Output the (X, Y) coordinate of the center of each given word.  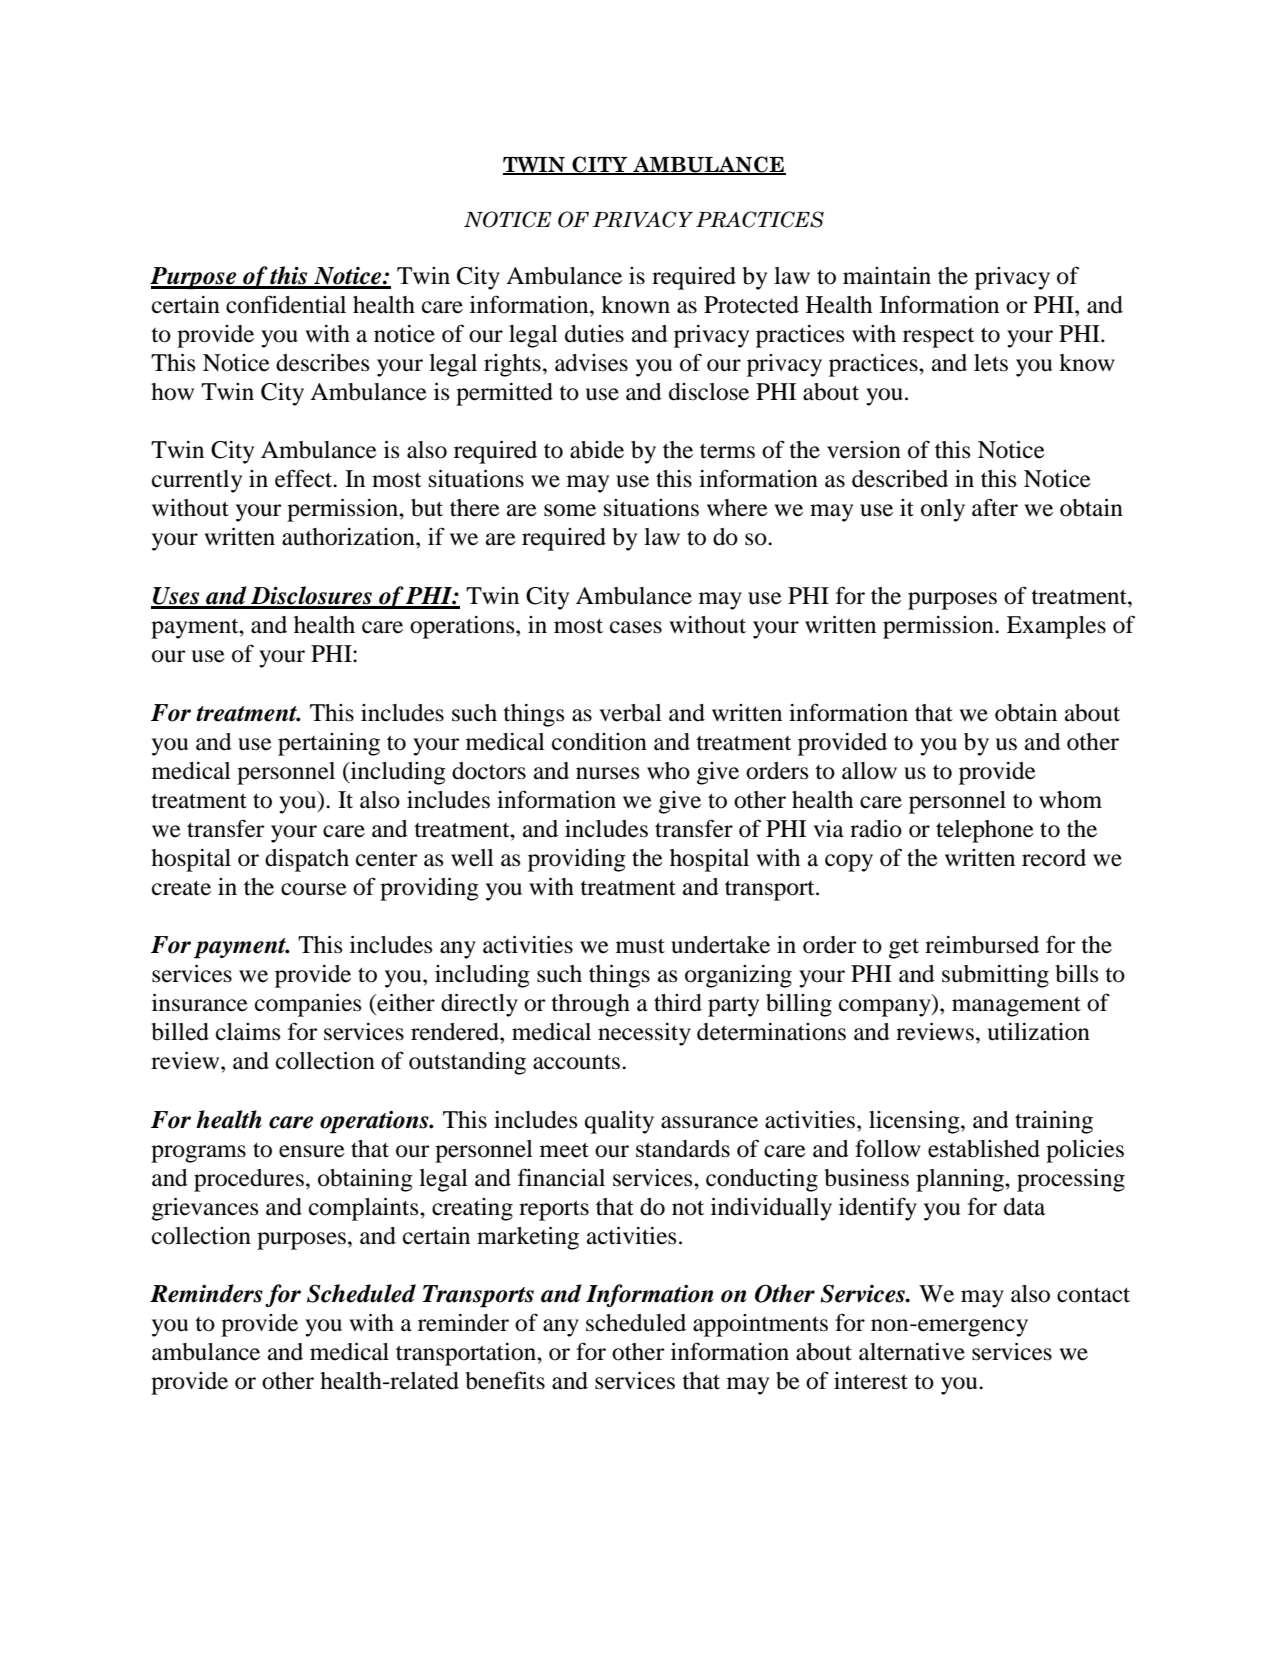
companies (308, 1005)
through (590, 1005)
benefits (505, 1380)
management (1016, 1006)
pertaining (329, 744)
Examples (1056, 627)
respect (939, 338)
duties (594, 334)
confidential (286, 304)
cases (636, 627)
